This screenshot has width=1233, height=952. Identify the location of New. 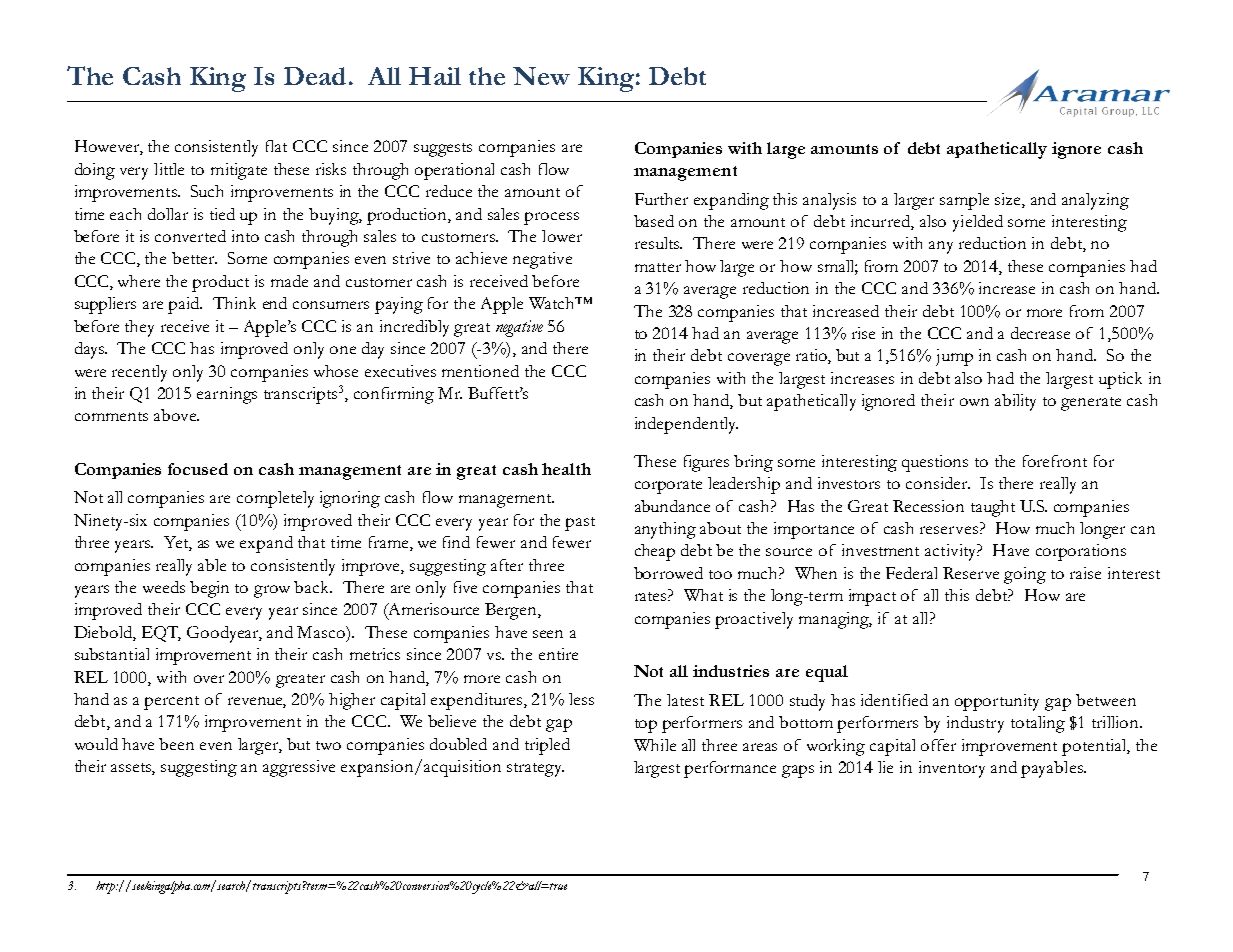
(541, 76).
